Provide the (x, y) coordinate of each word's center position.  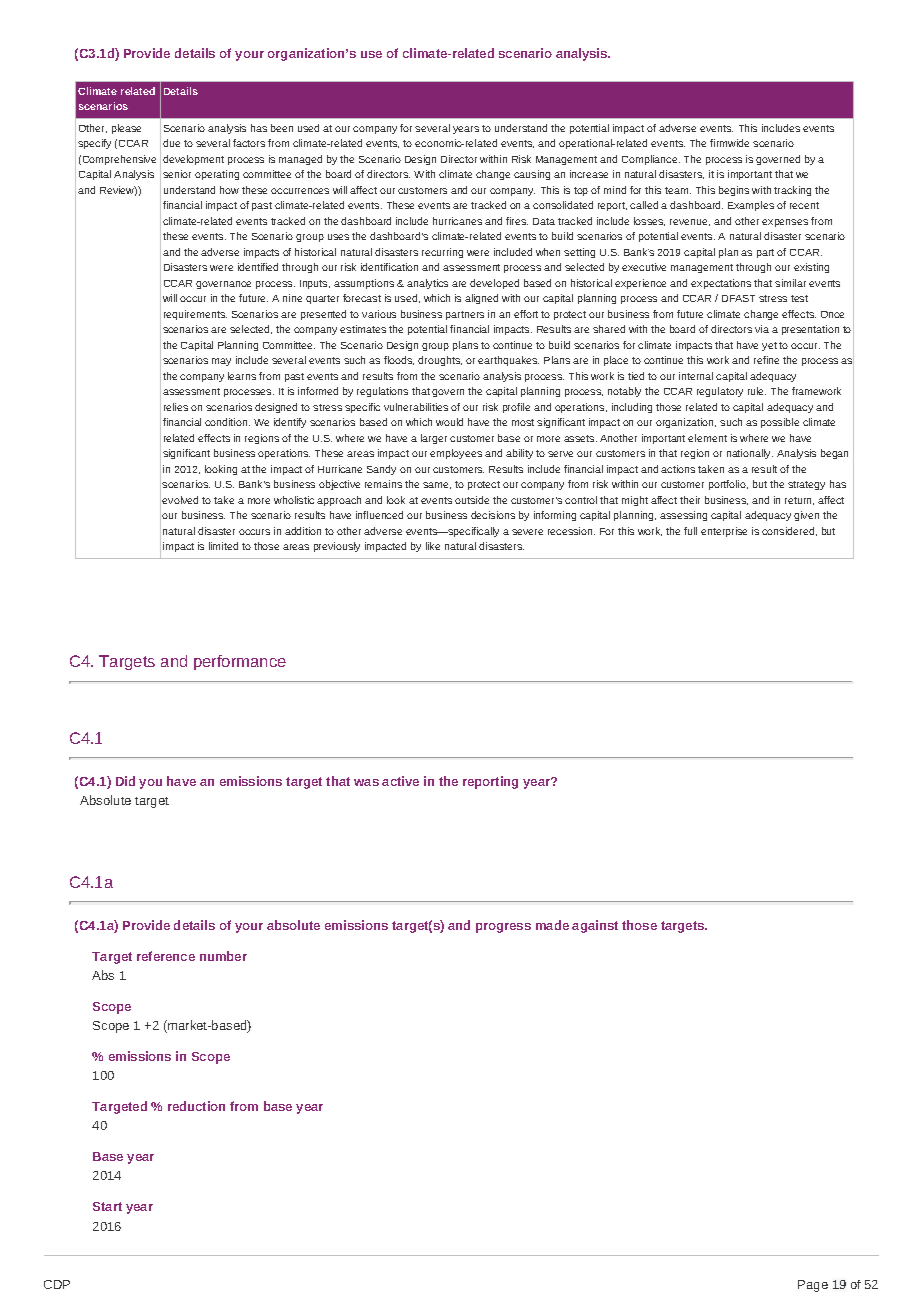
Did (125, 781)
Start (107, 1206)
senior (177, 174)
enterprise (724, 532)
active (400, 781)
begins (734, 191)
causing (532, 175)
